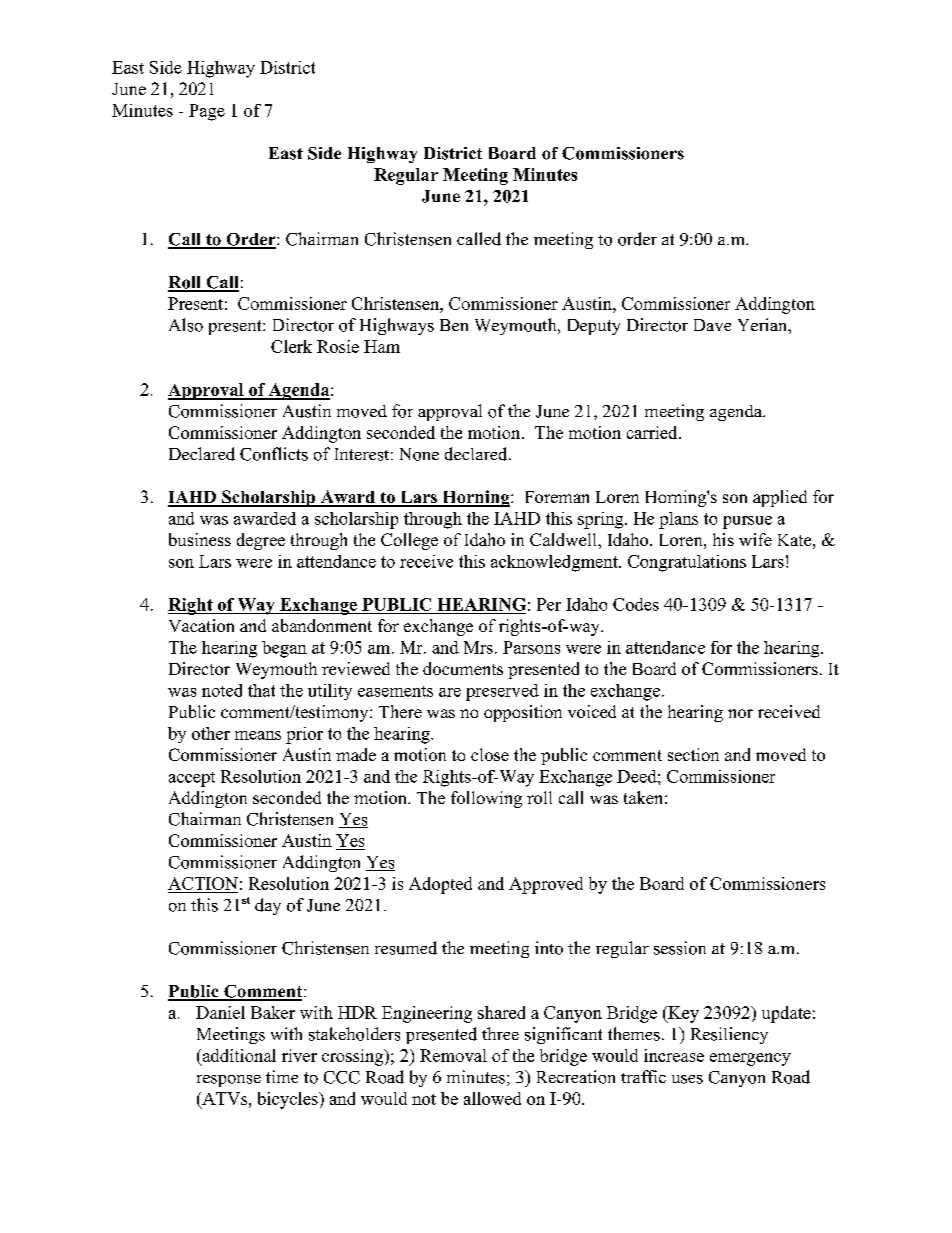 The height and width of the screenshot is (1233, 952). Describe the element at coordinates (693, 754) in the screenshot. I see `section` at that location.
